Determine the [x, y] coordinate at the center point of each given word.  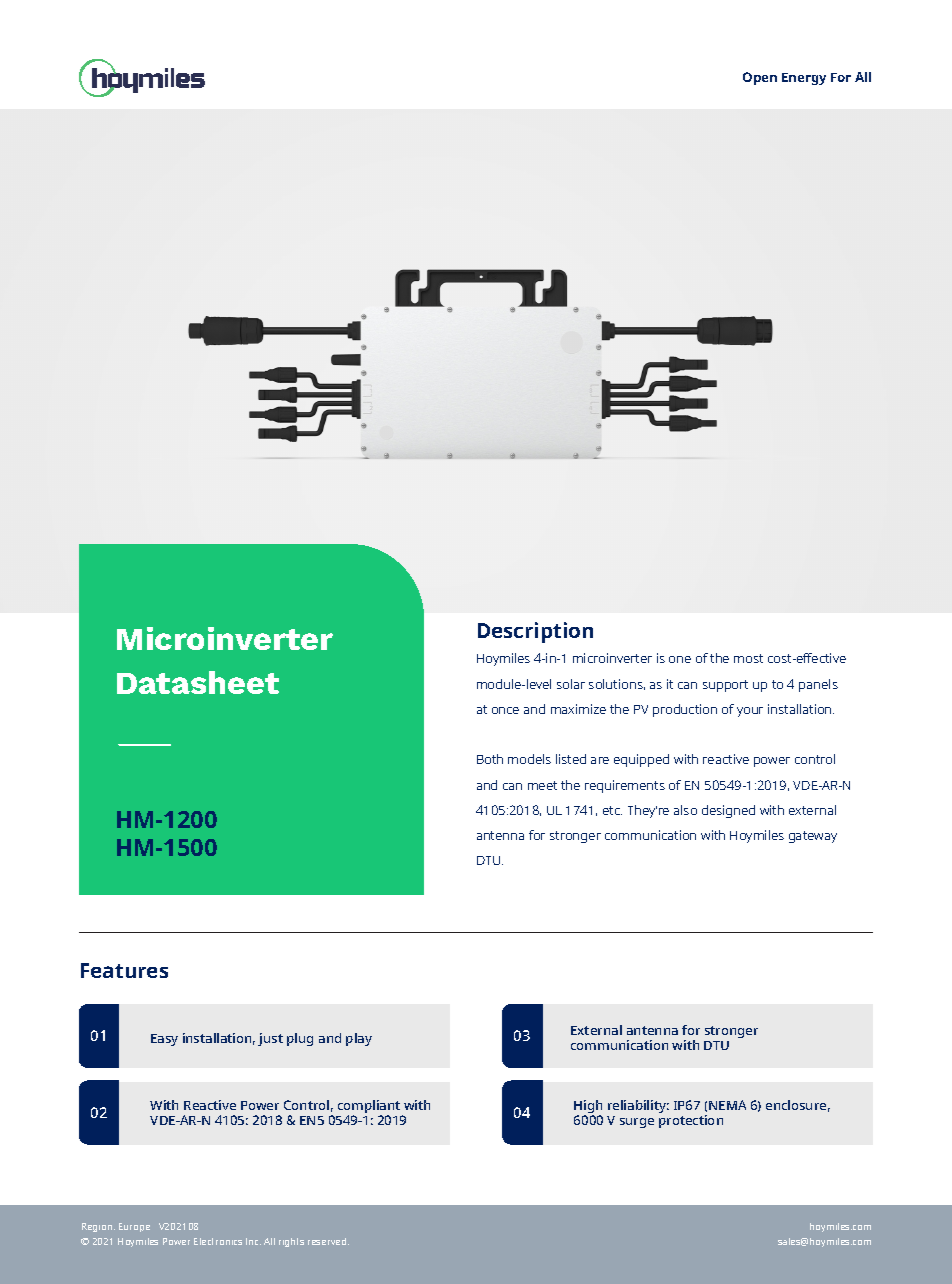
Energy [804, 79]
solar [571, 684]
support [725, 686]
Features [124, 970]
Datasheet [198, 682]
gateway [813, 837]
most [748, 658]
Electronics [218, 1241]
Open [760, 78]
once [505, 710]
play [359, 1039]
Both [490, 759]
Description [535, 632]
